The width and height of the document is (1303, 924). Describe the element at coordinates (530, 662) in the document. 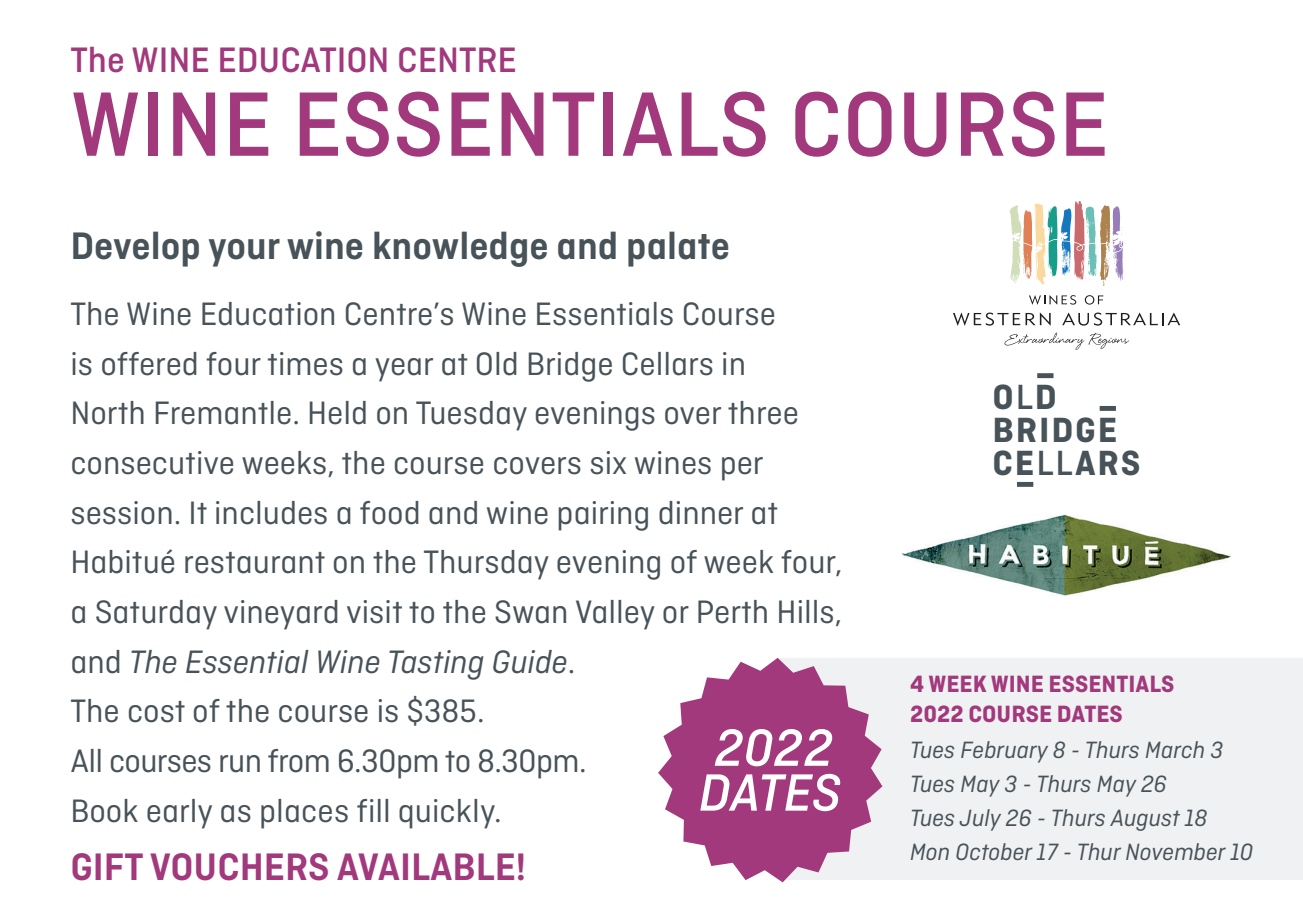

I see `Guide` at that location.
